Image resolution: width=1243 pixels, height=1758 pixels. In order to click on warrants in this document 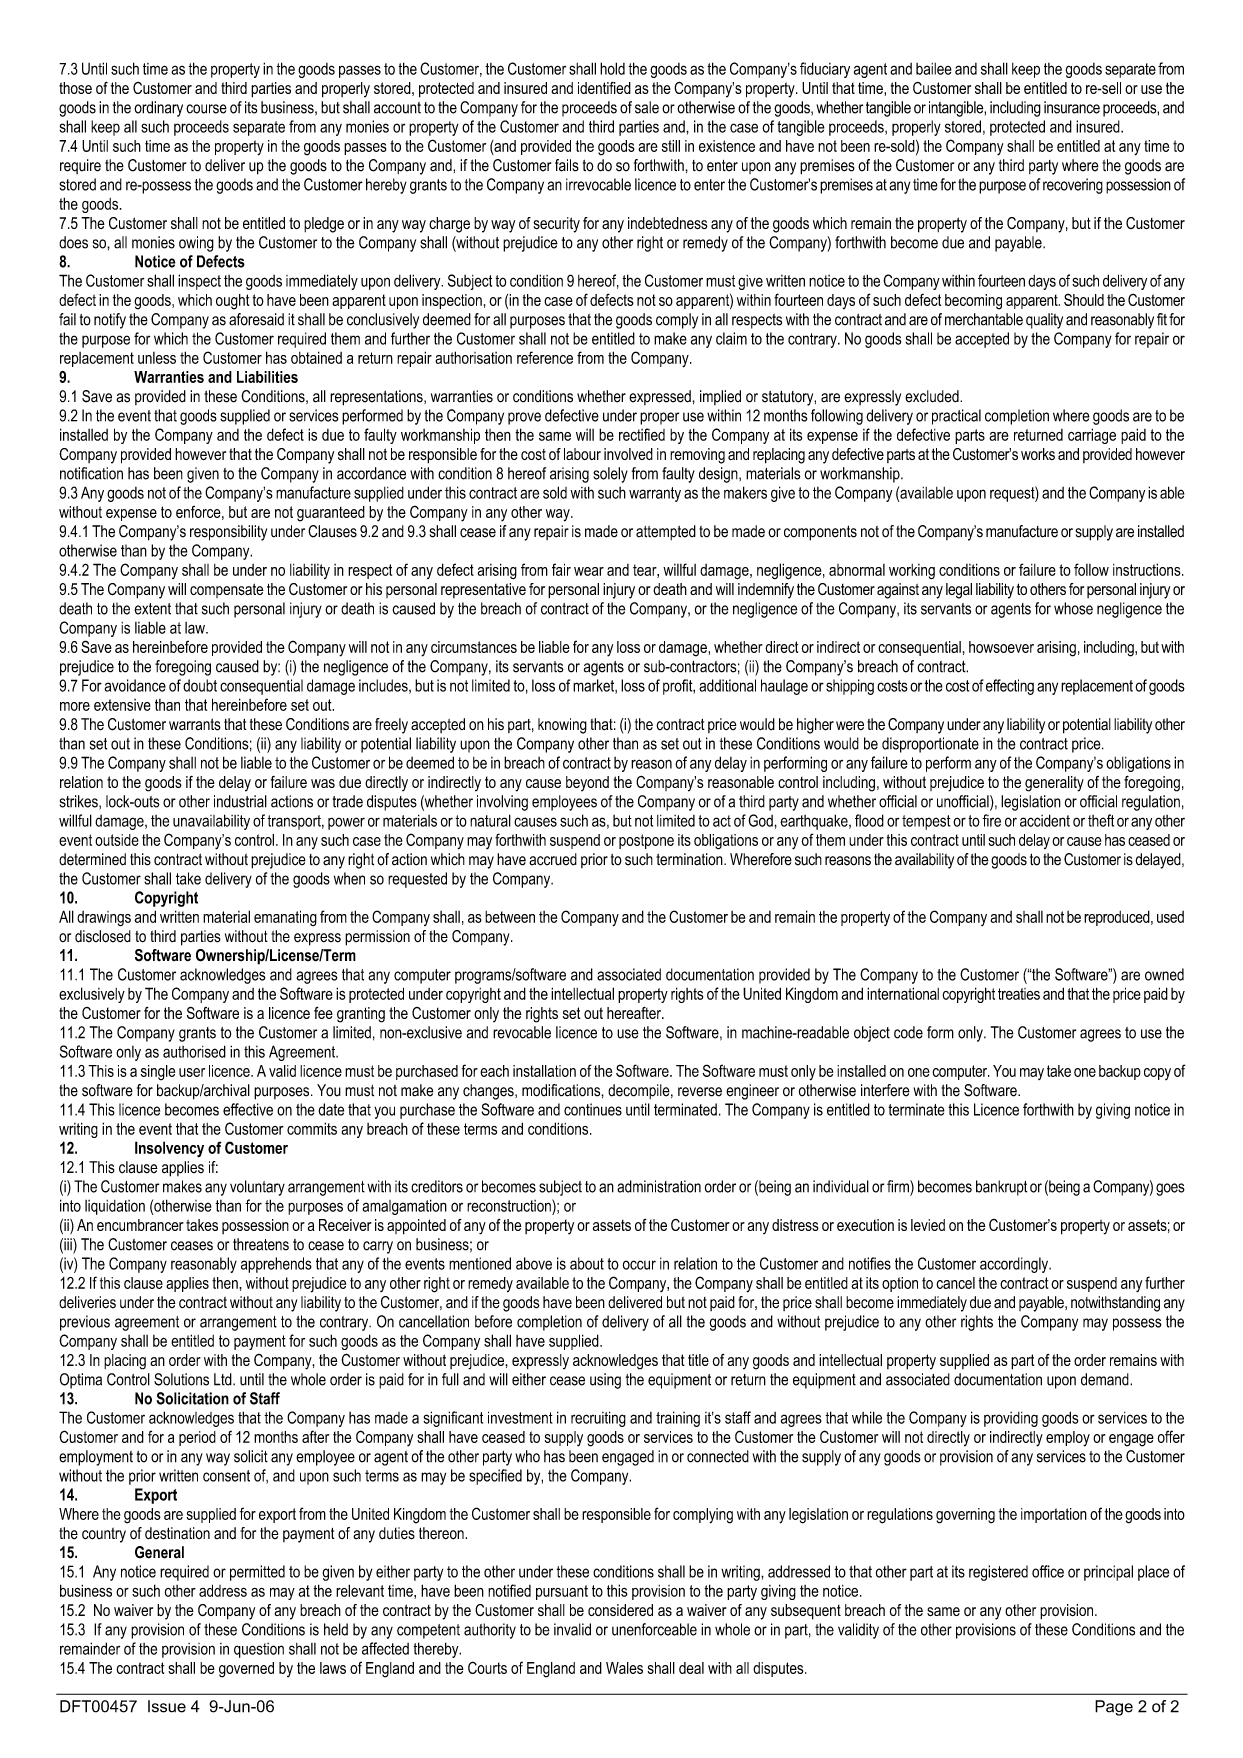, I will do `click(195, 724)`.
